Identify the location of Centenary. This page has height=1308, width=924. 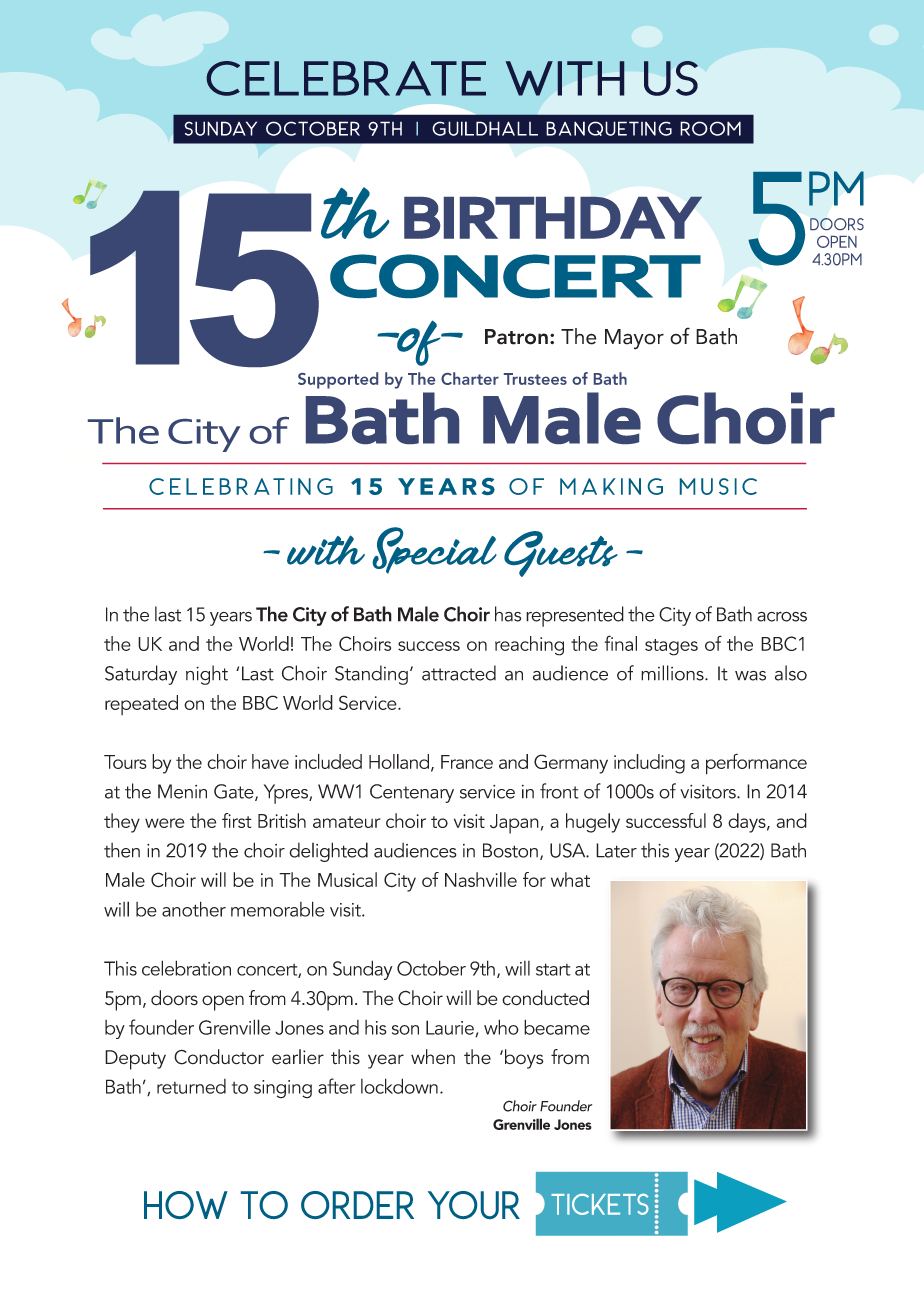
(412, 793).
